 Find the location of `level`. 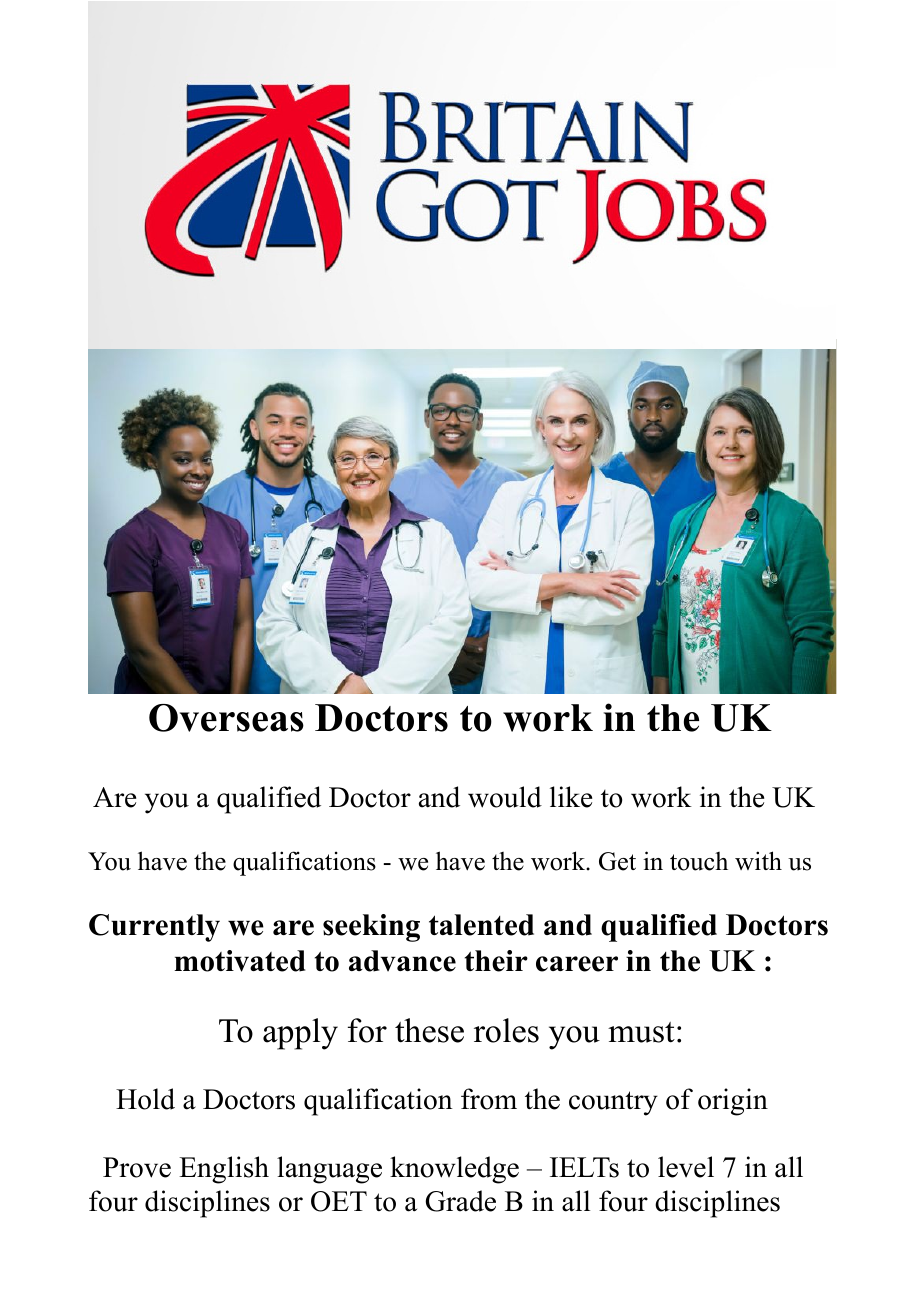

level is located at coordinates (686, 1167).
